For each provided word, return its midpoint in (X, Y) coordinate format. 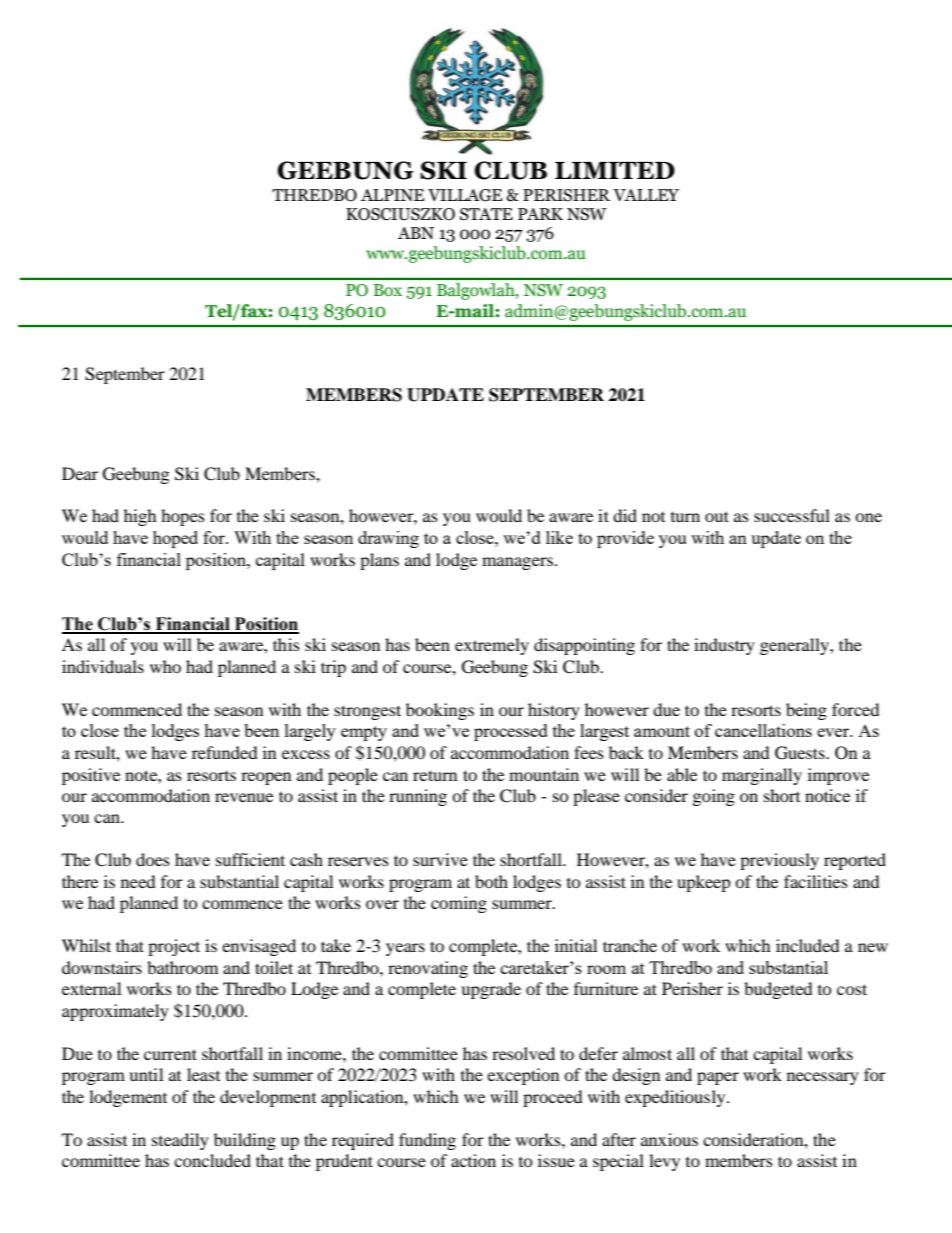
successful (792, 515)
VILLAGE (465, 195)
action (473, 1160)
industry (724, 646)
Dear (80, 473)
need (138, 881)
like (559, 537)
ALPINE (392, 195)
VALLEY (646, 195)
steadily (180, 1141)
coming (459, 904)
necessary (823, 1078)
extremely (492, 646)
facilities (816, 881)
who (165, 666)
